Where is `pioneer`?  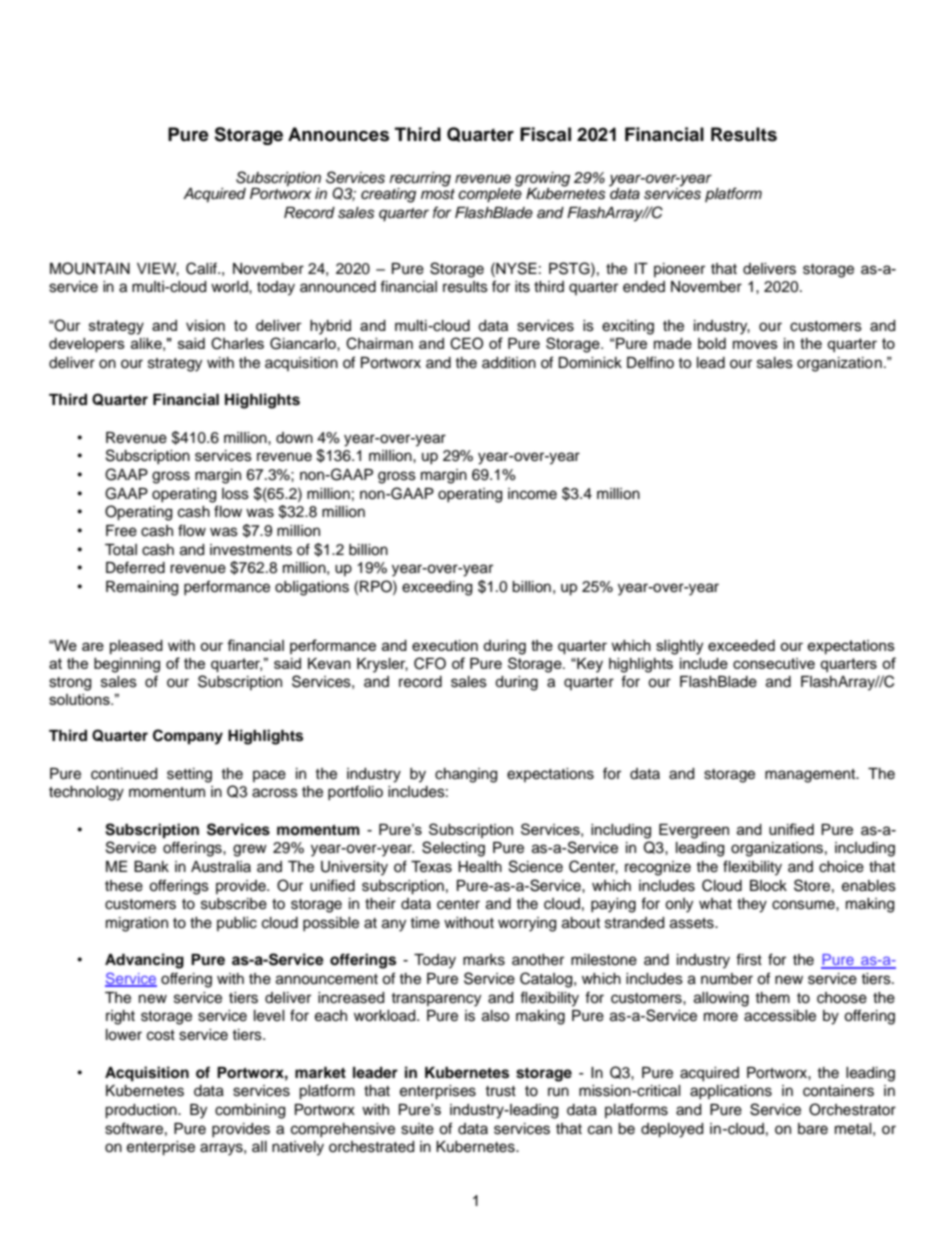 pioneer is located at coordinates (679, 270).
